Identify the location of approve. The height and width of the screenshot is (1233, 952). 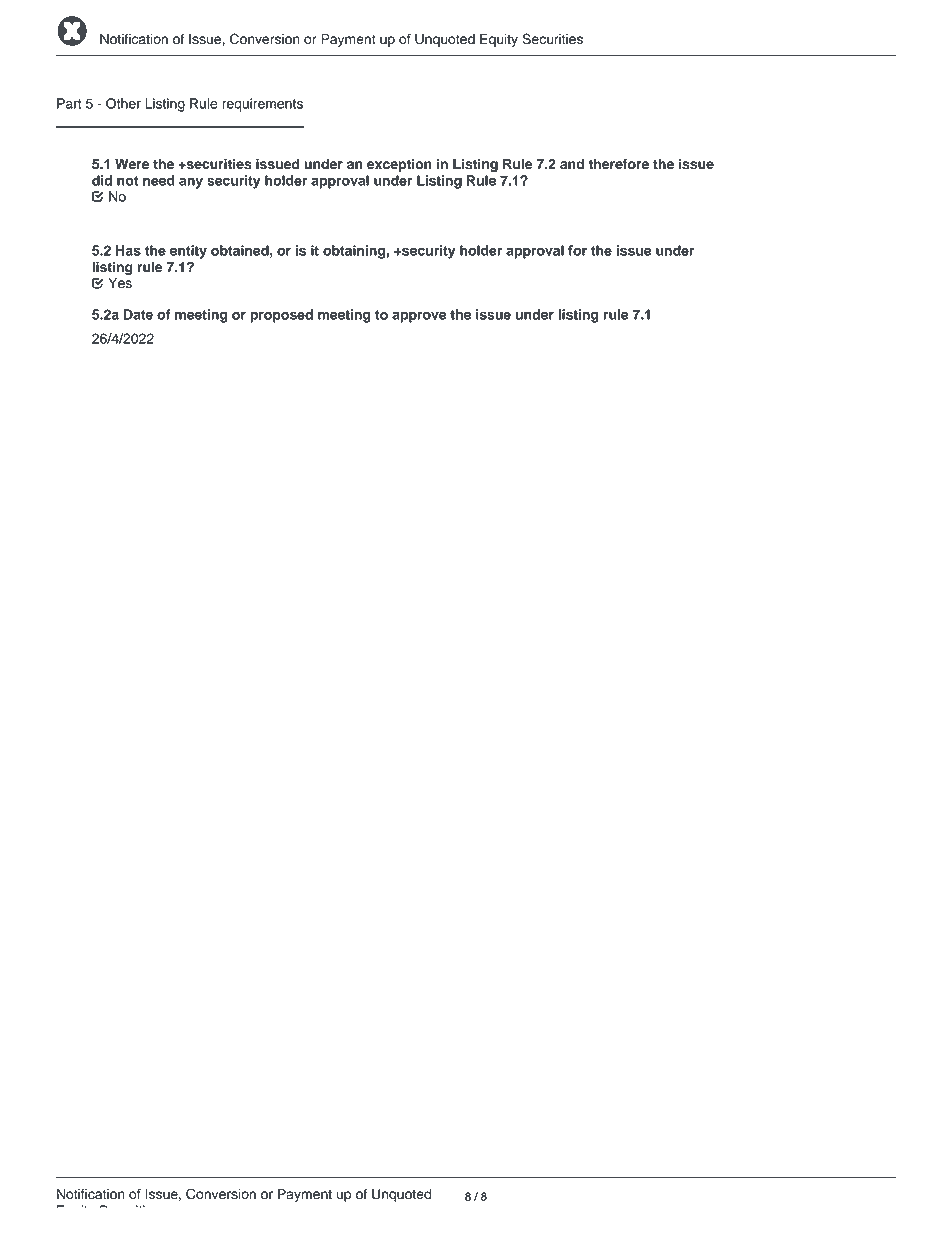
(419, 317).
